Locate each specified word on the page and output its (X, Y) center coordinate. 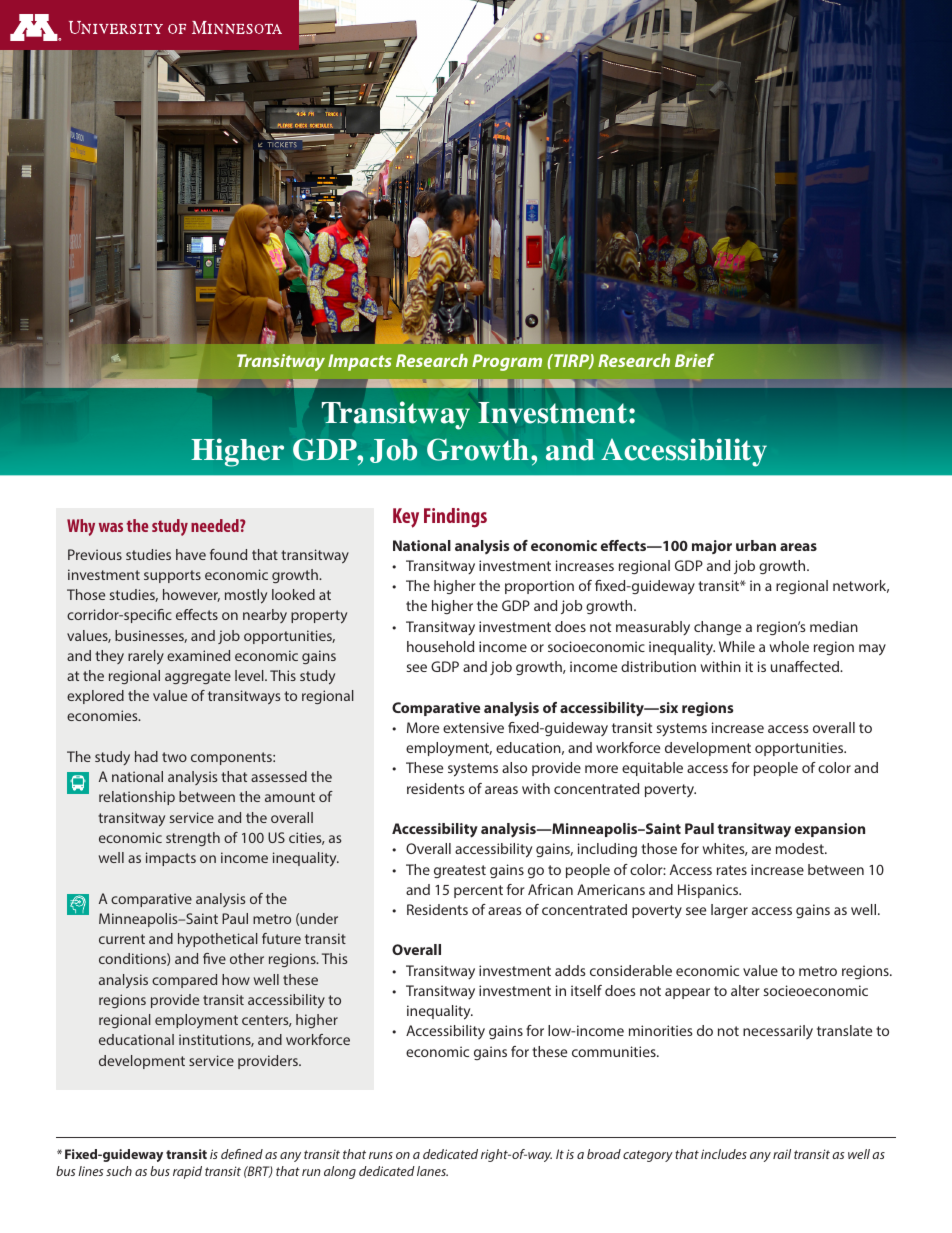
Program (507, 362)
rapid (187, 1172)
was (111, 527)
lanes (432, 1171)
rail (782, 1154)
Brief (694, 360)
